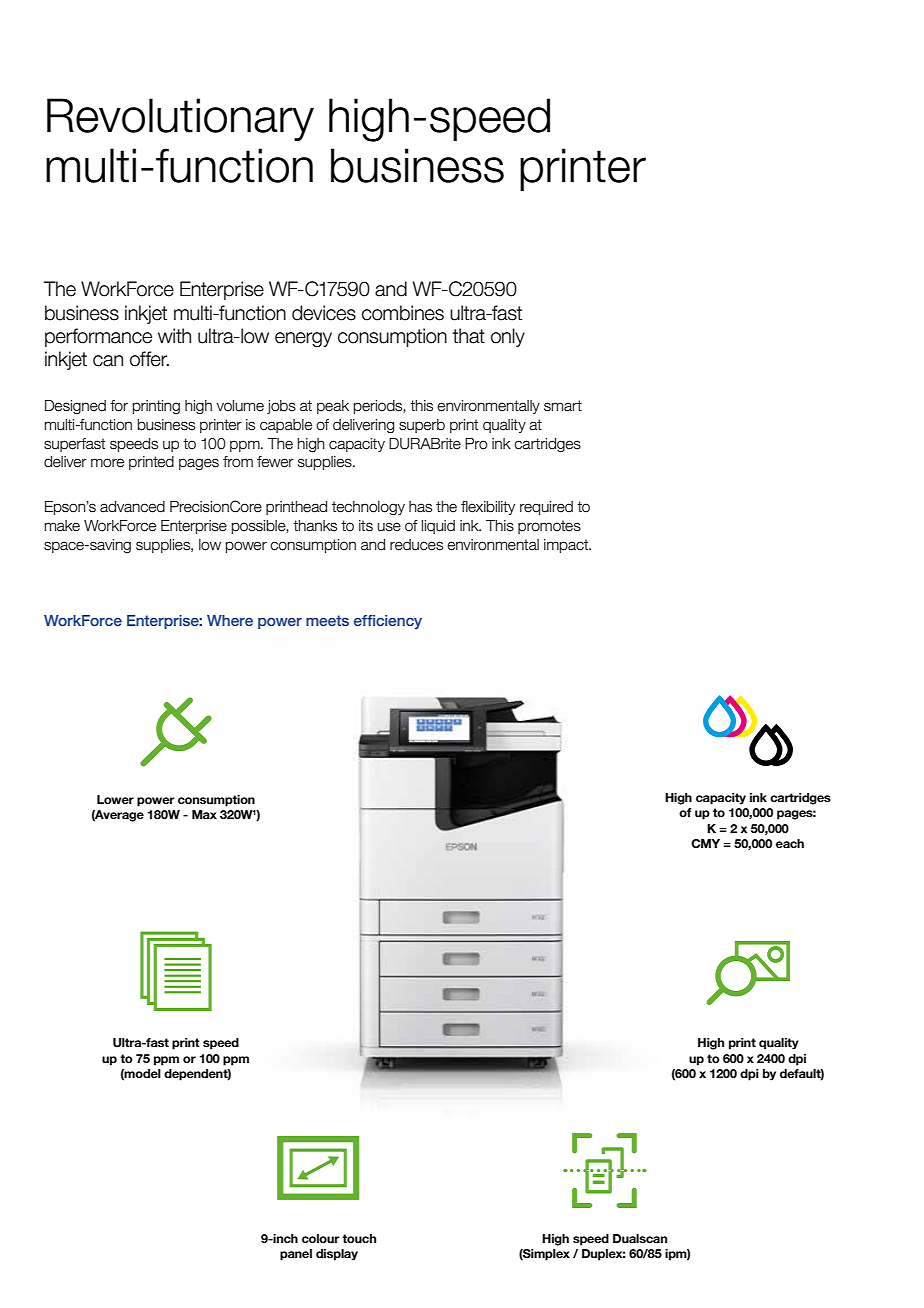 The width and height of the page is (924, 1308). Describe the element at coordinates (388, 622) in the page. I see `efficiency` at that location.
